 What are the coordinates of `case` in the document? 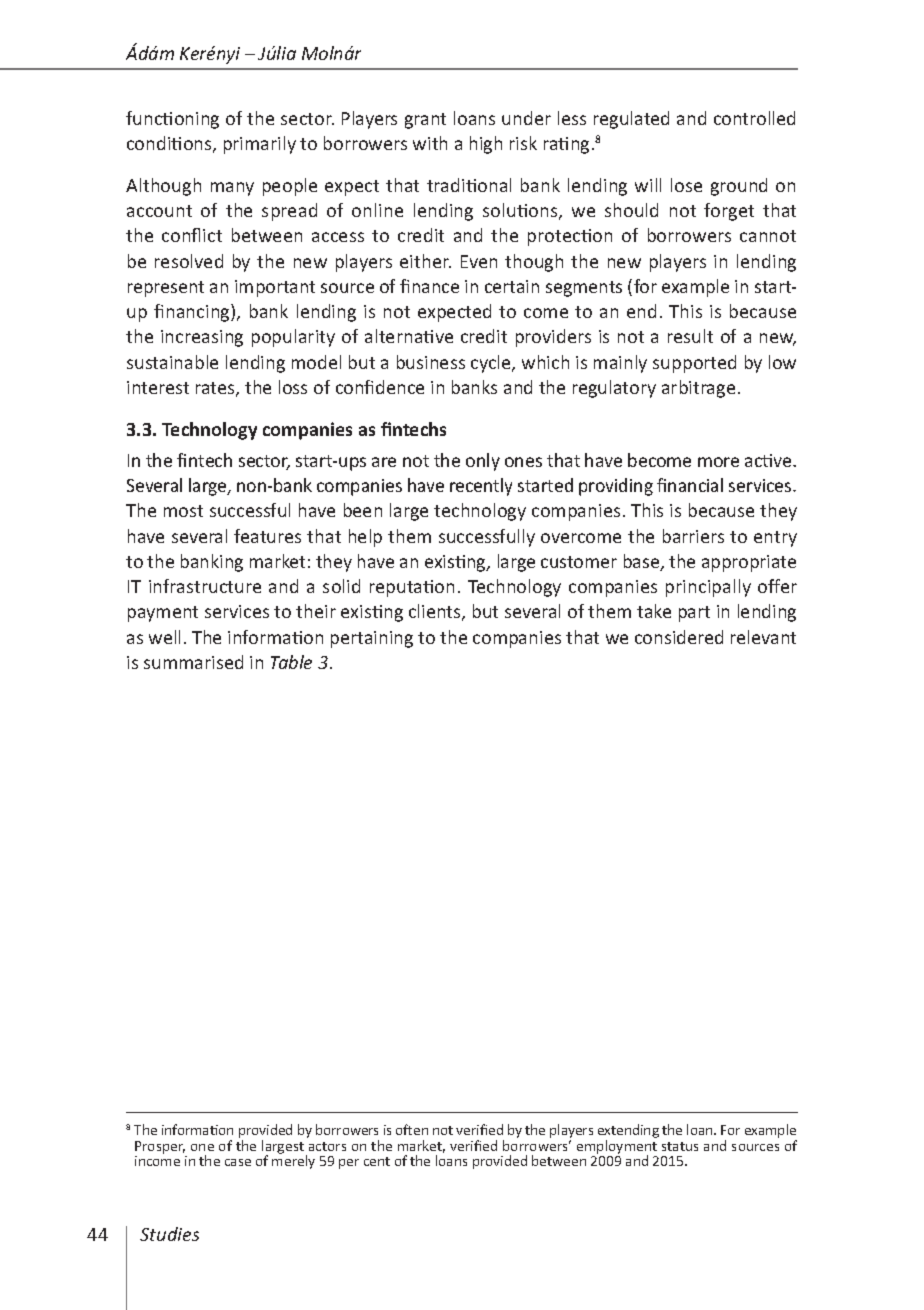 It's located at (238, 1162).
